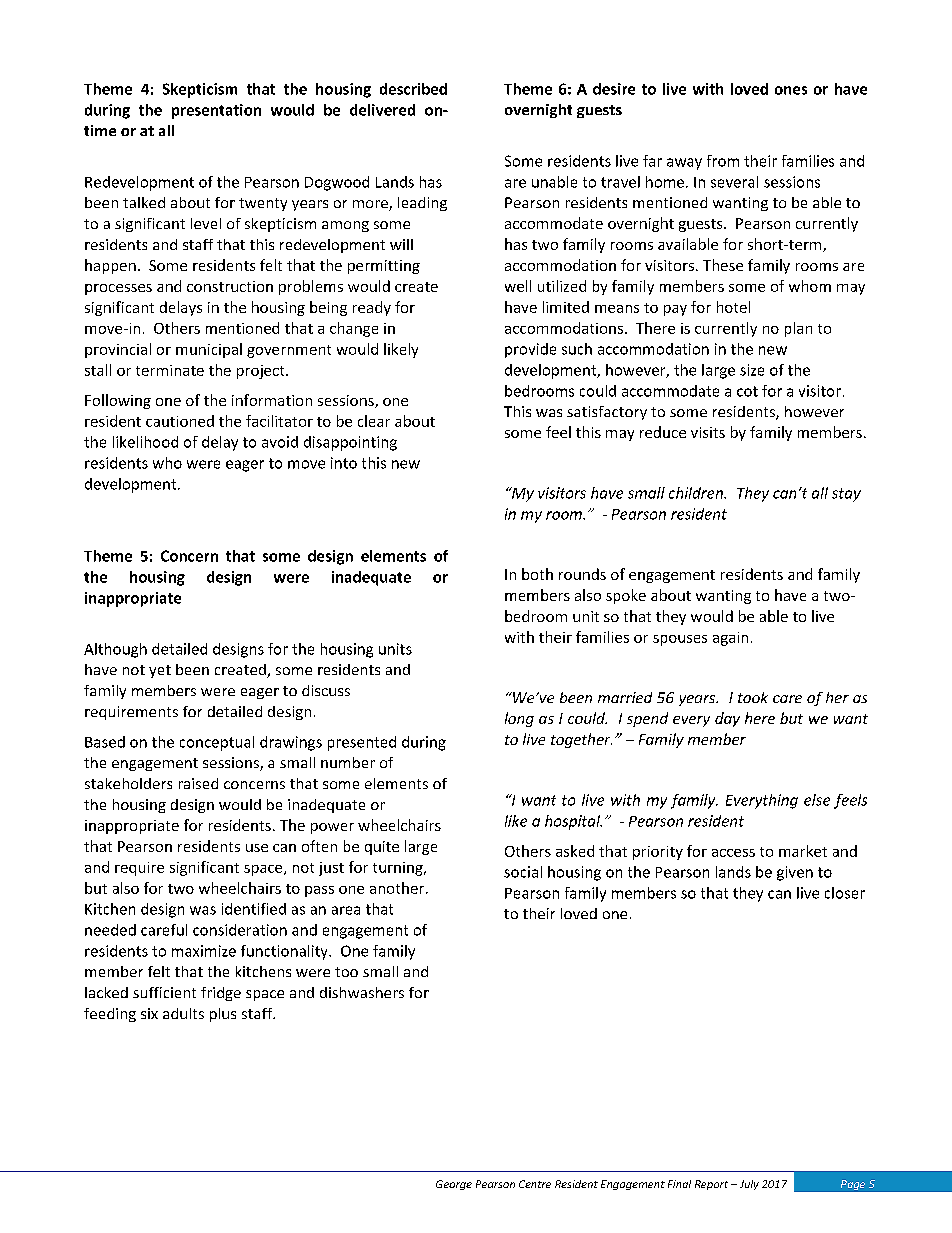 This screenshot has height=1233, width=952. Describe the element at coordinates (198, 783) in the screenshot. I see `raised` at that location.
